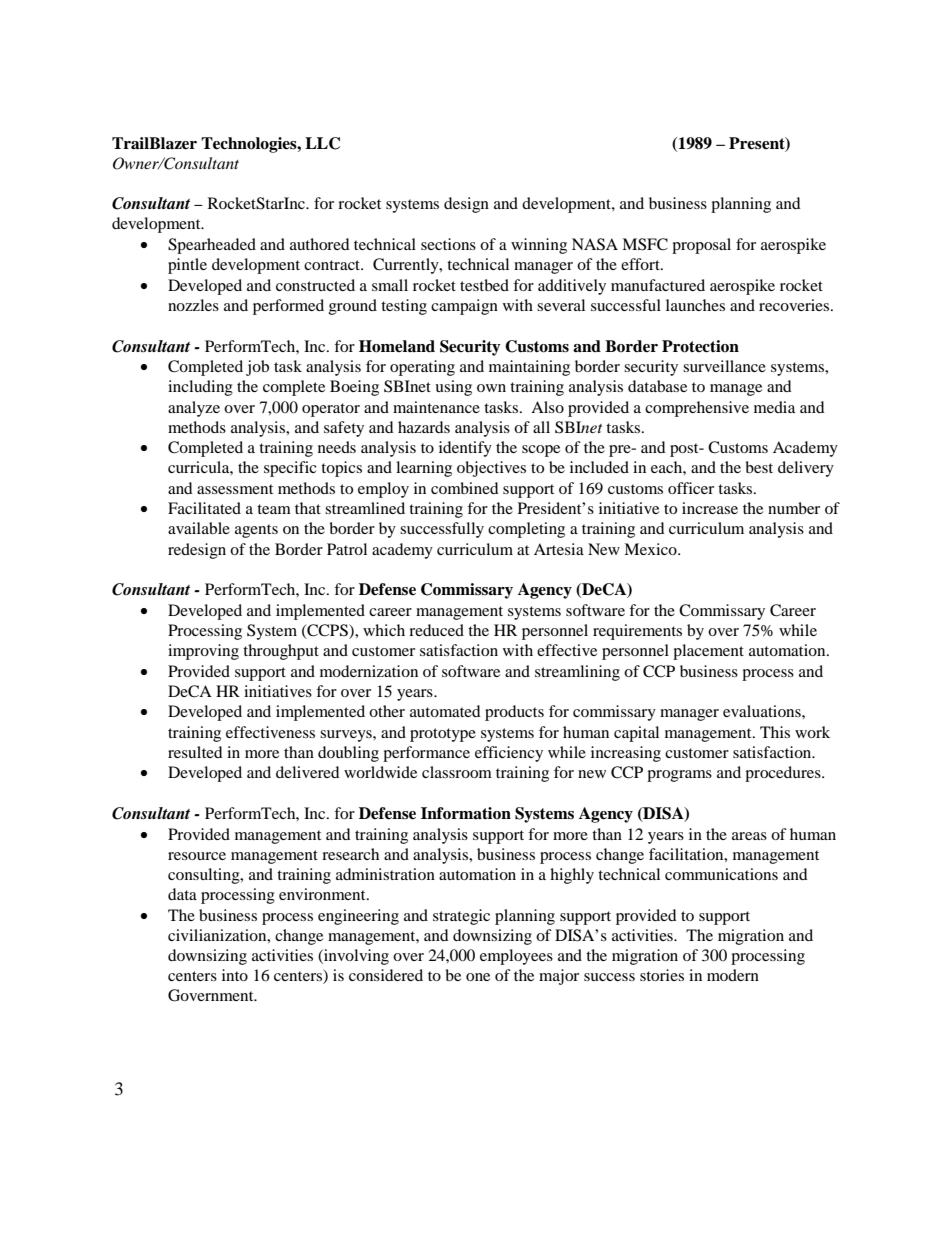 Image resolution: width=952 pixels, height=1233 pixels. What do you see at coordinates (308, 772) in the screenshot?
I see `delivered` at bounding box center [308, 772].
